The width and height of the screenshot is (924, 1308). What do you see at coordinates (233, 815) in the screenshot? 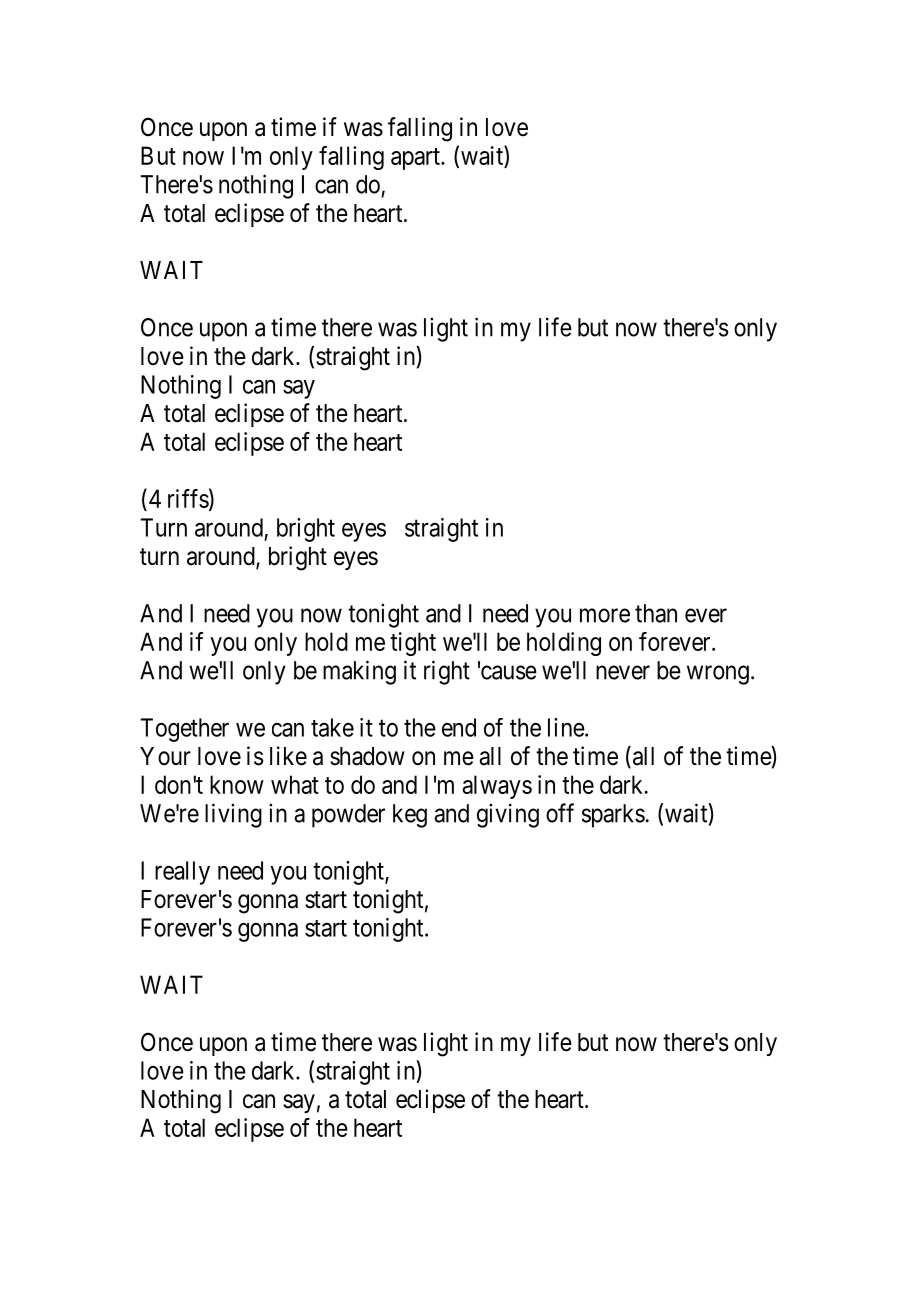
I see `living` at bounding box center [233, 815].
